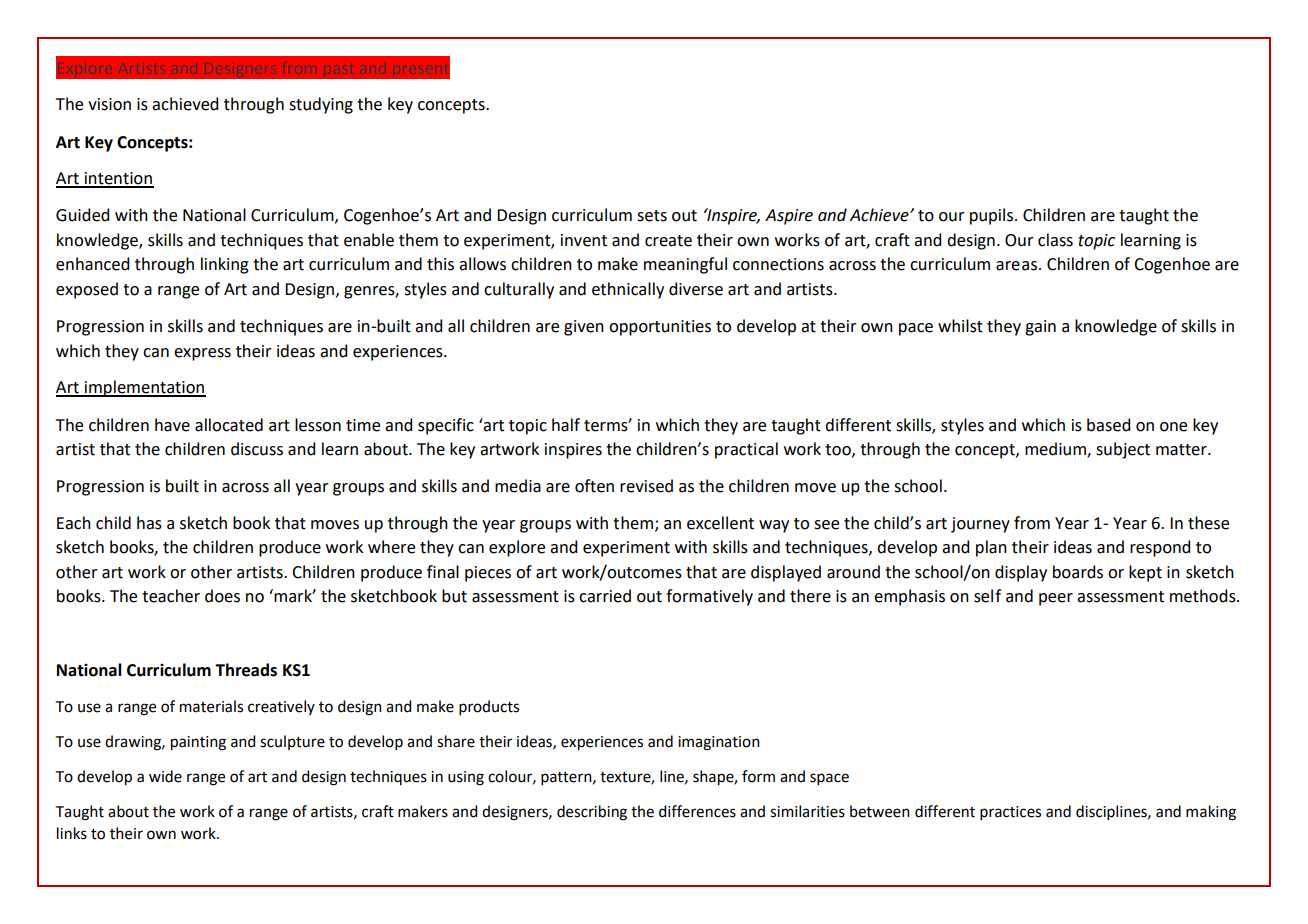 This document has width=1308, height=924. I want to click on does, so click(222, 596).
